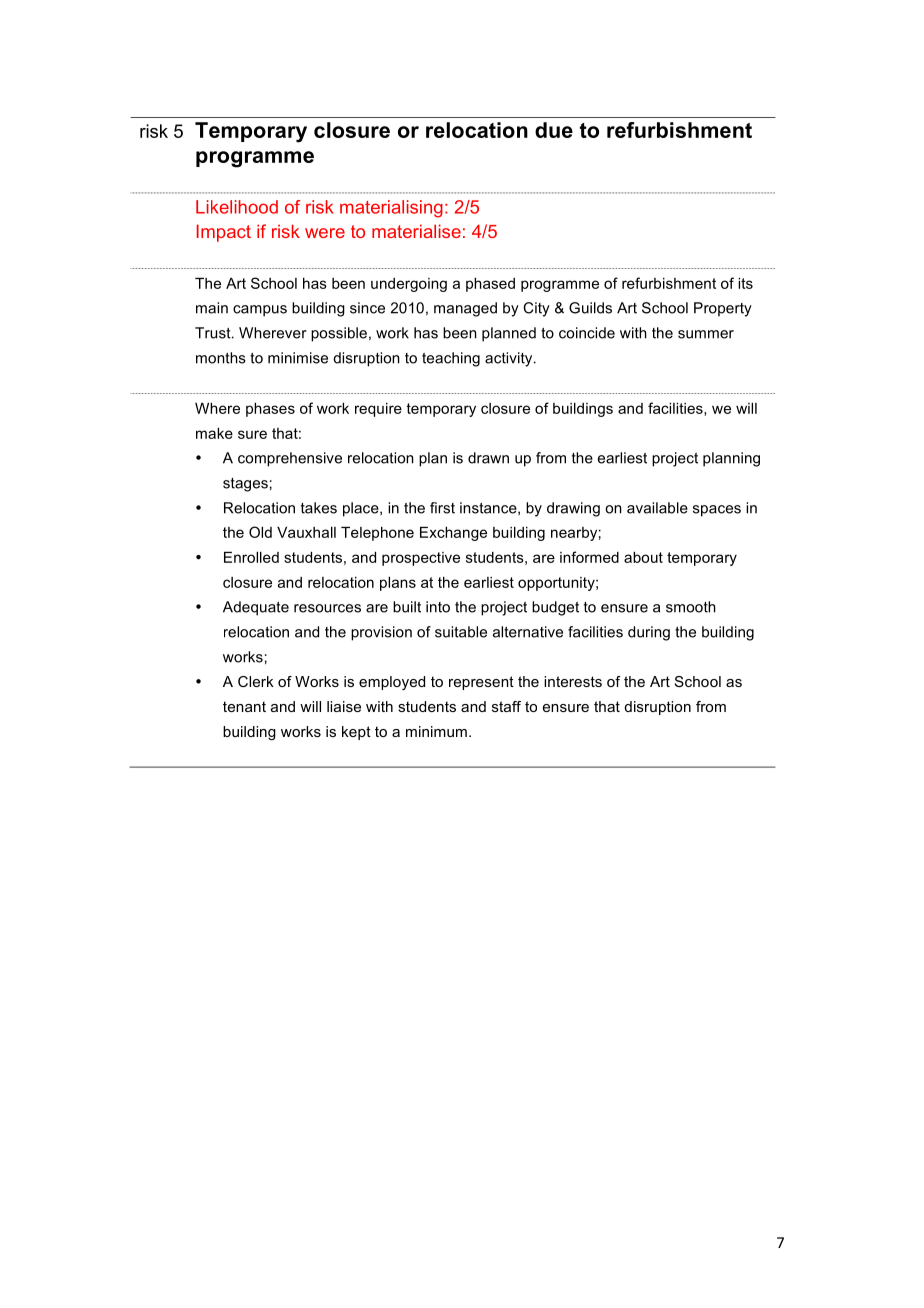  Describe the element at coordinates (237, 207) in the image. I see `Likelihood` at that location.
